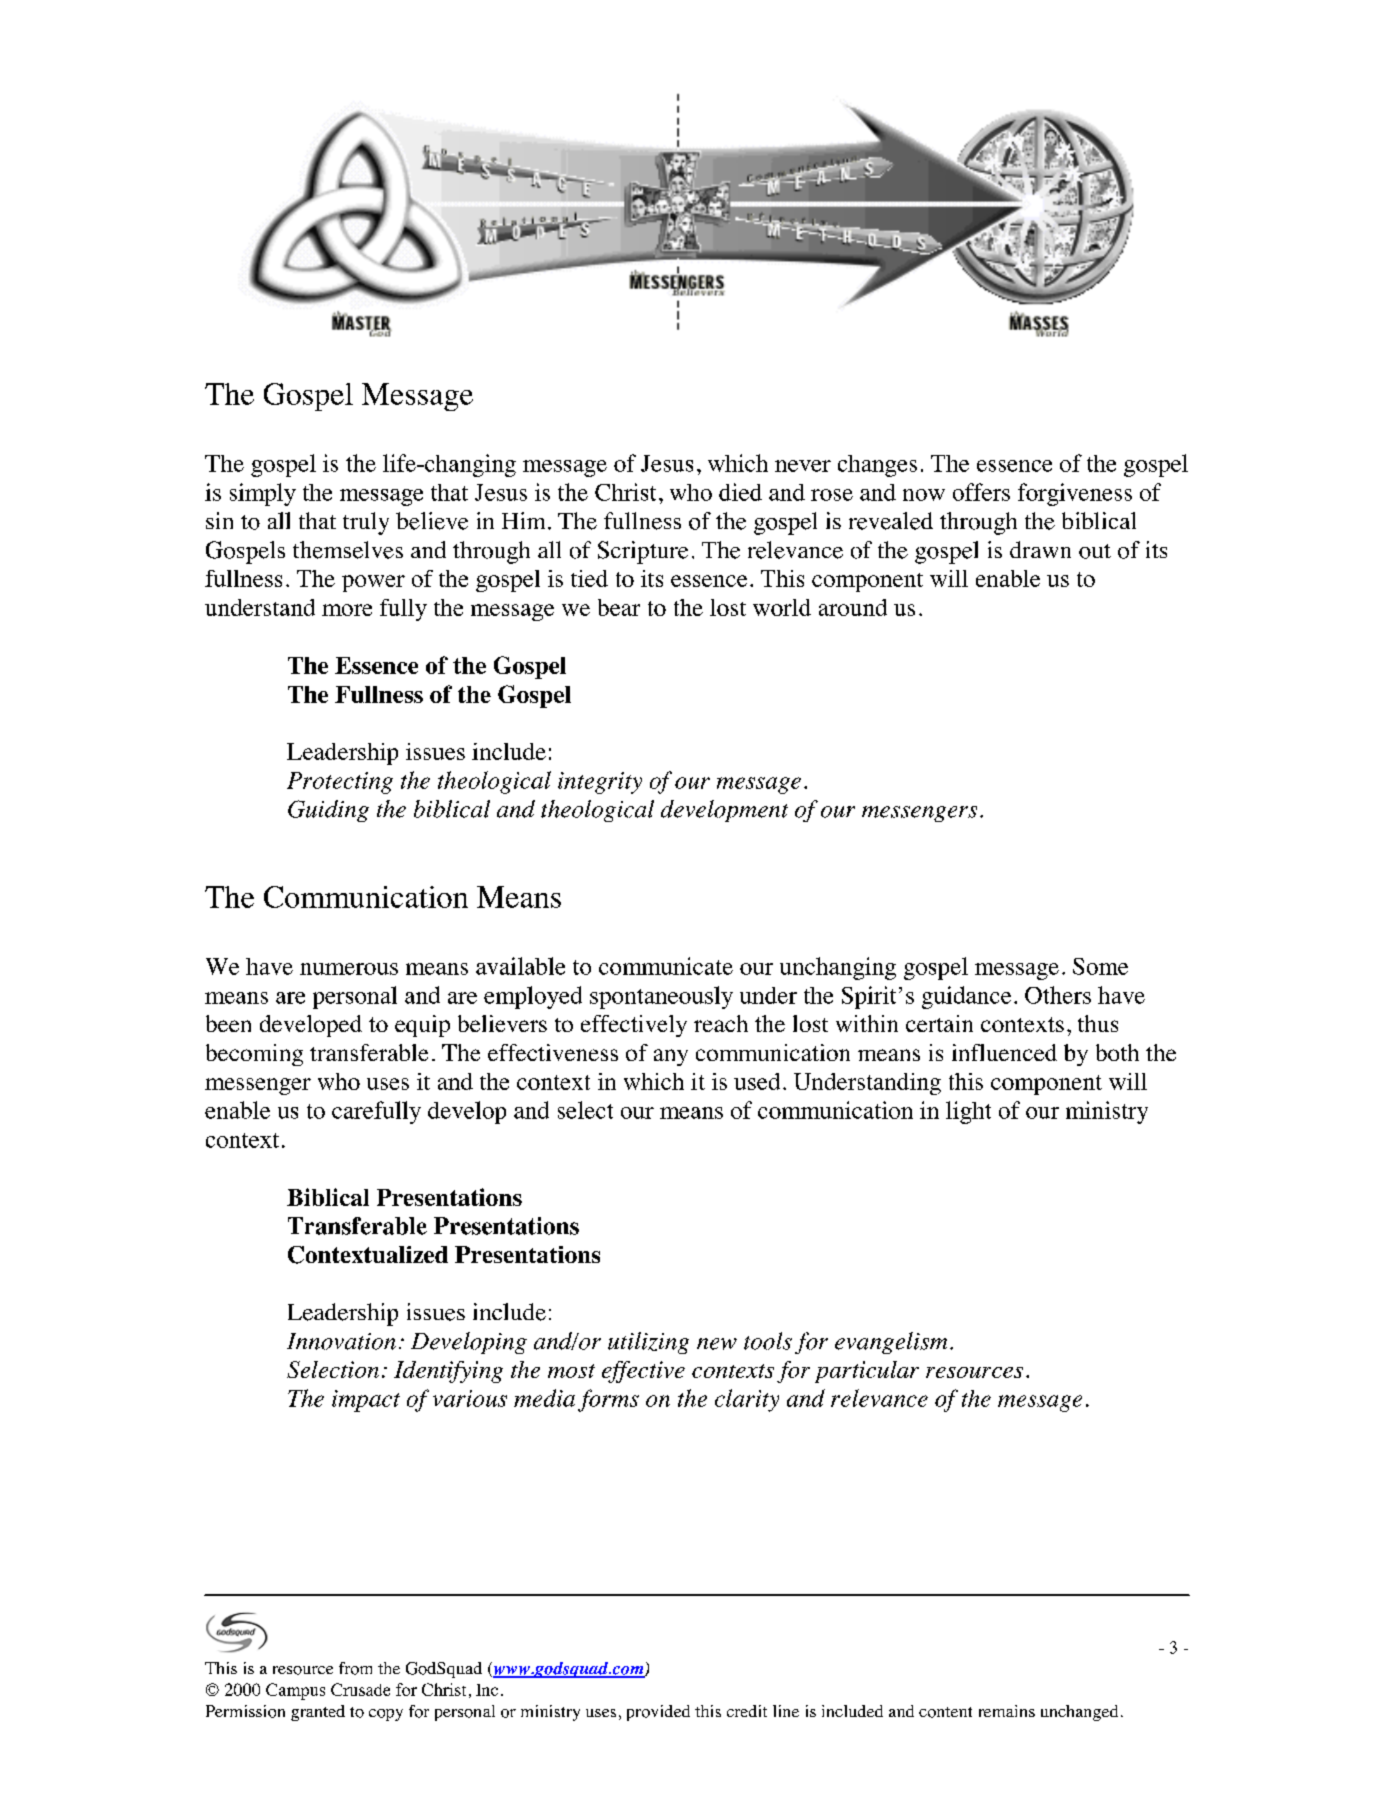  Describe the element at coordinates (355, 1668) in the document. I see `from` at that location.
